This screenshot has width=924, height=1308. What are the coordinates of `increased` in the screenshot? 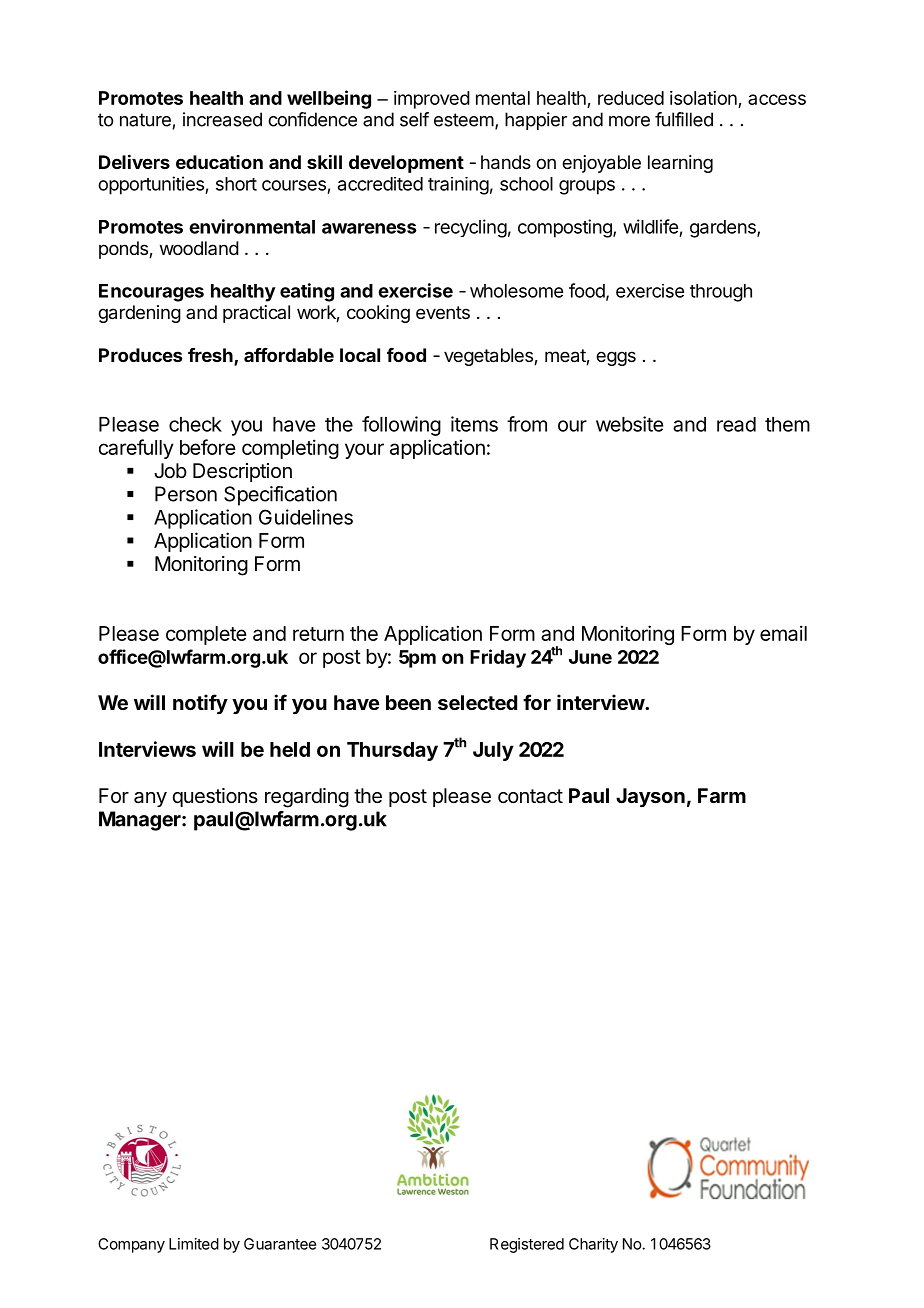 It's located at (222, 119).
